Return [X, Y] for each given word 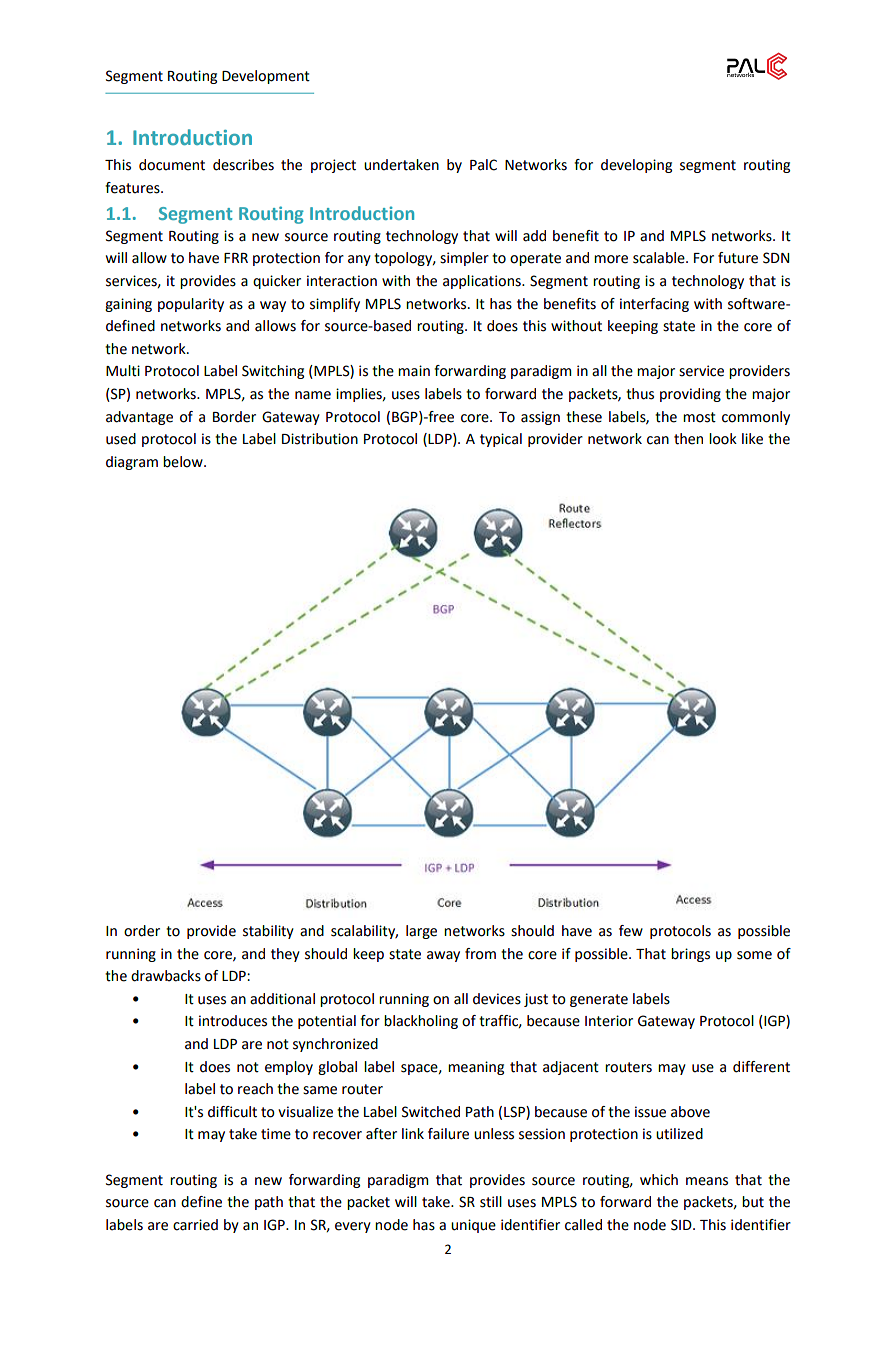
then [688, 439]
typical [501, 440]
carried [195, 1225]
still [491, 1202]
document [172, 165]
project [333, 166]
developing [636, 166]
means [707, 1181]
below [184, 462]
